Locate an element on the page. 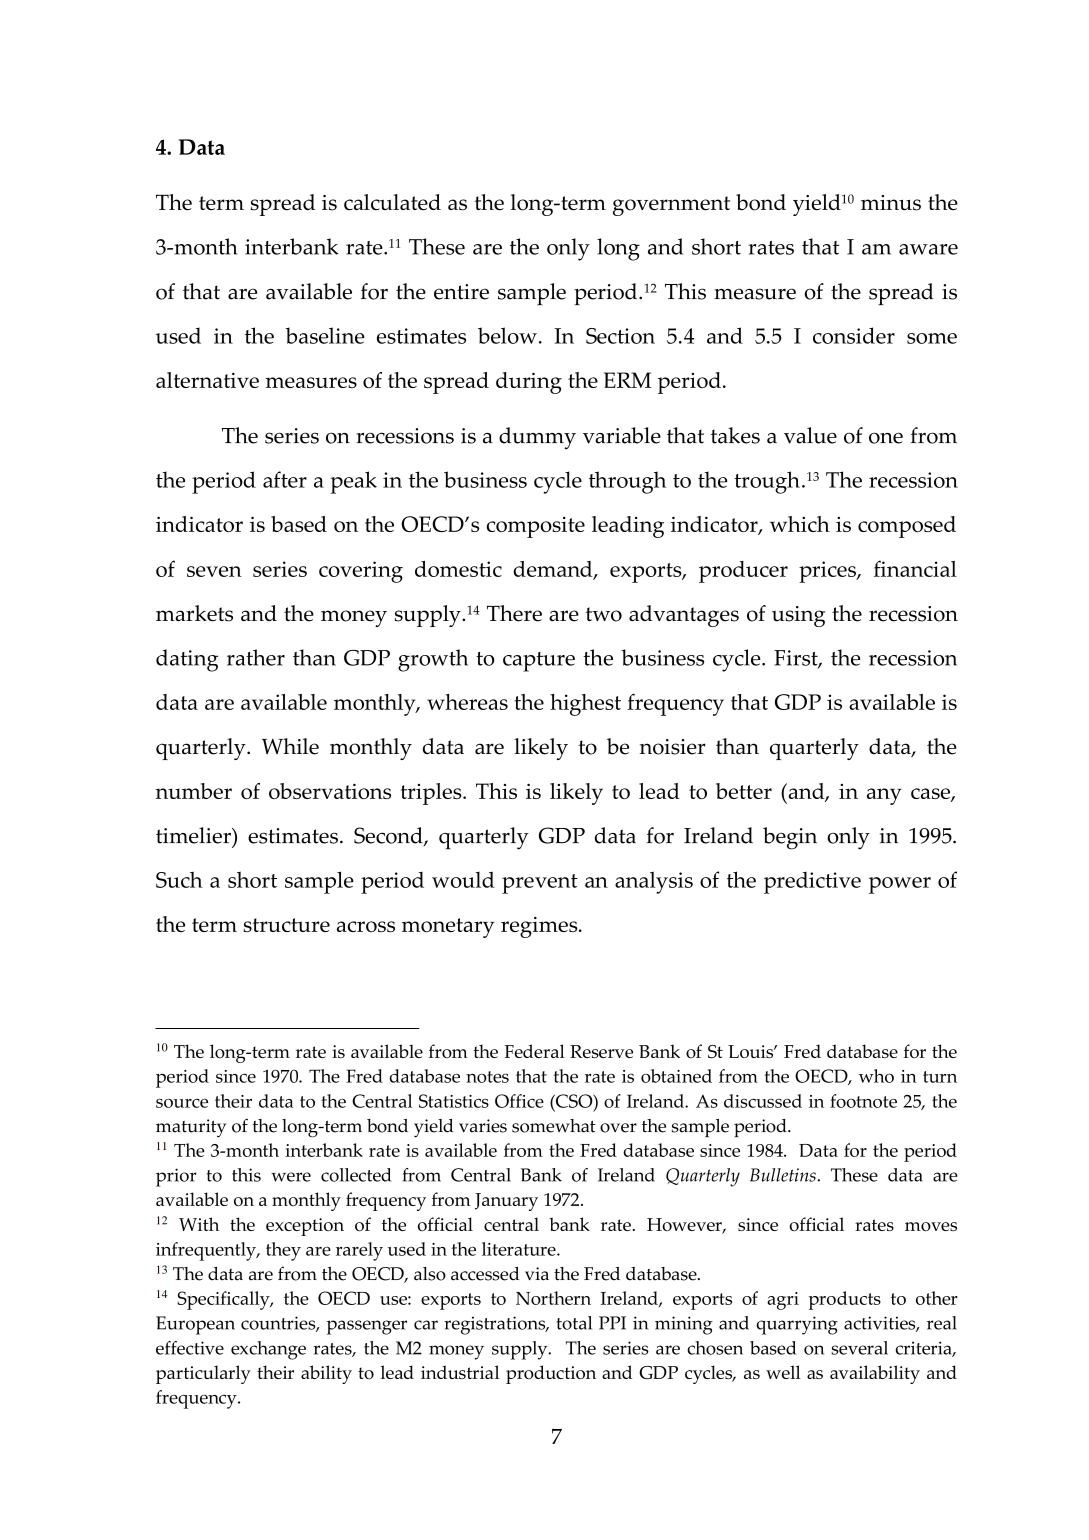  total is located at coordinates (574, 1323).
